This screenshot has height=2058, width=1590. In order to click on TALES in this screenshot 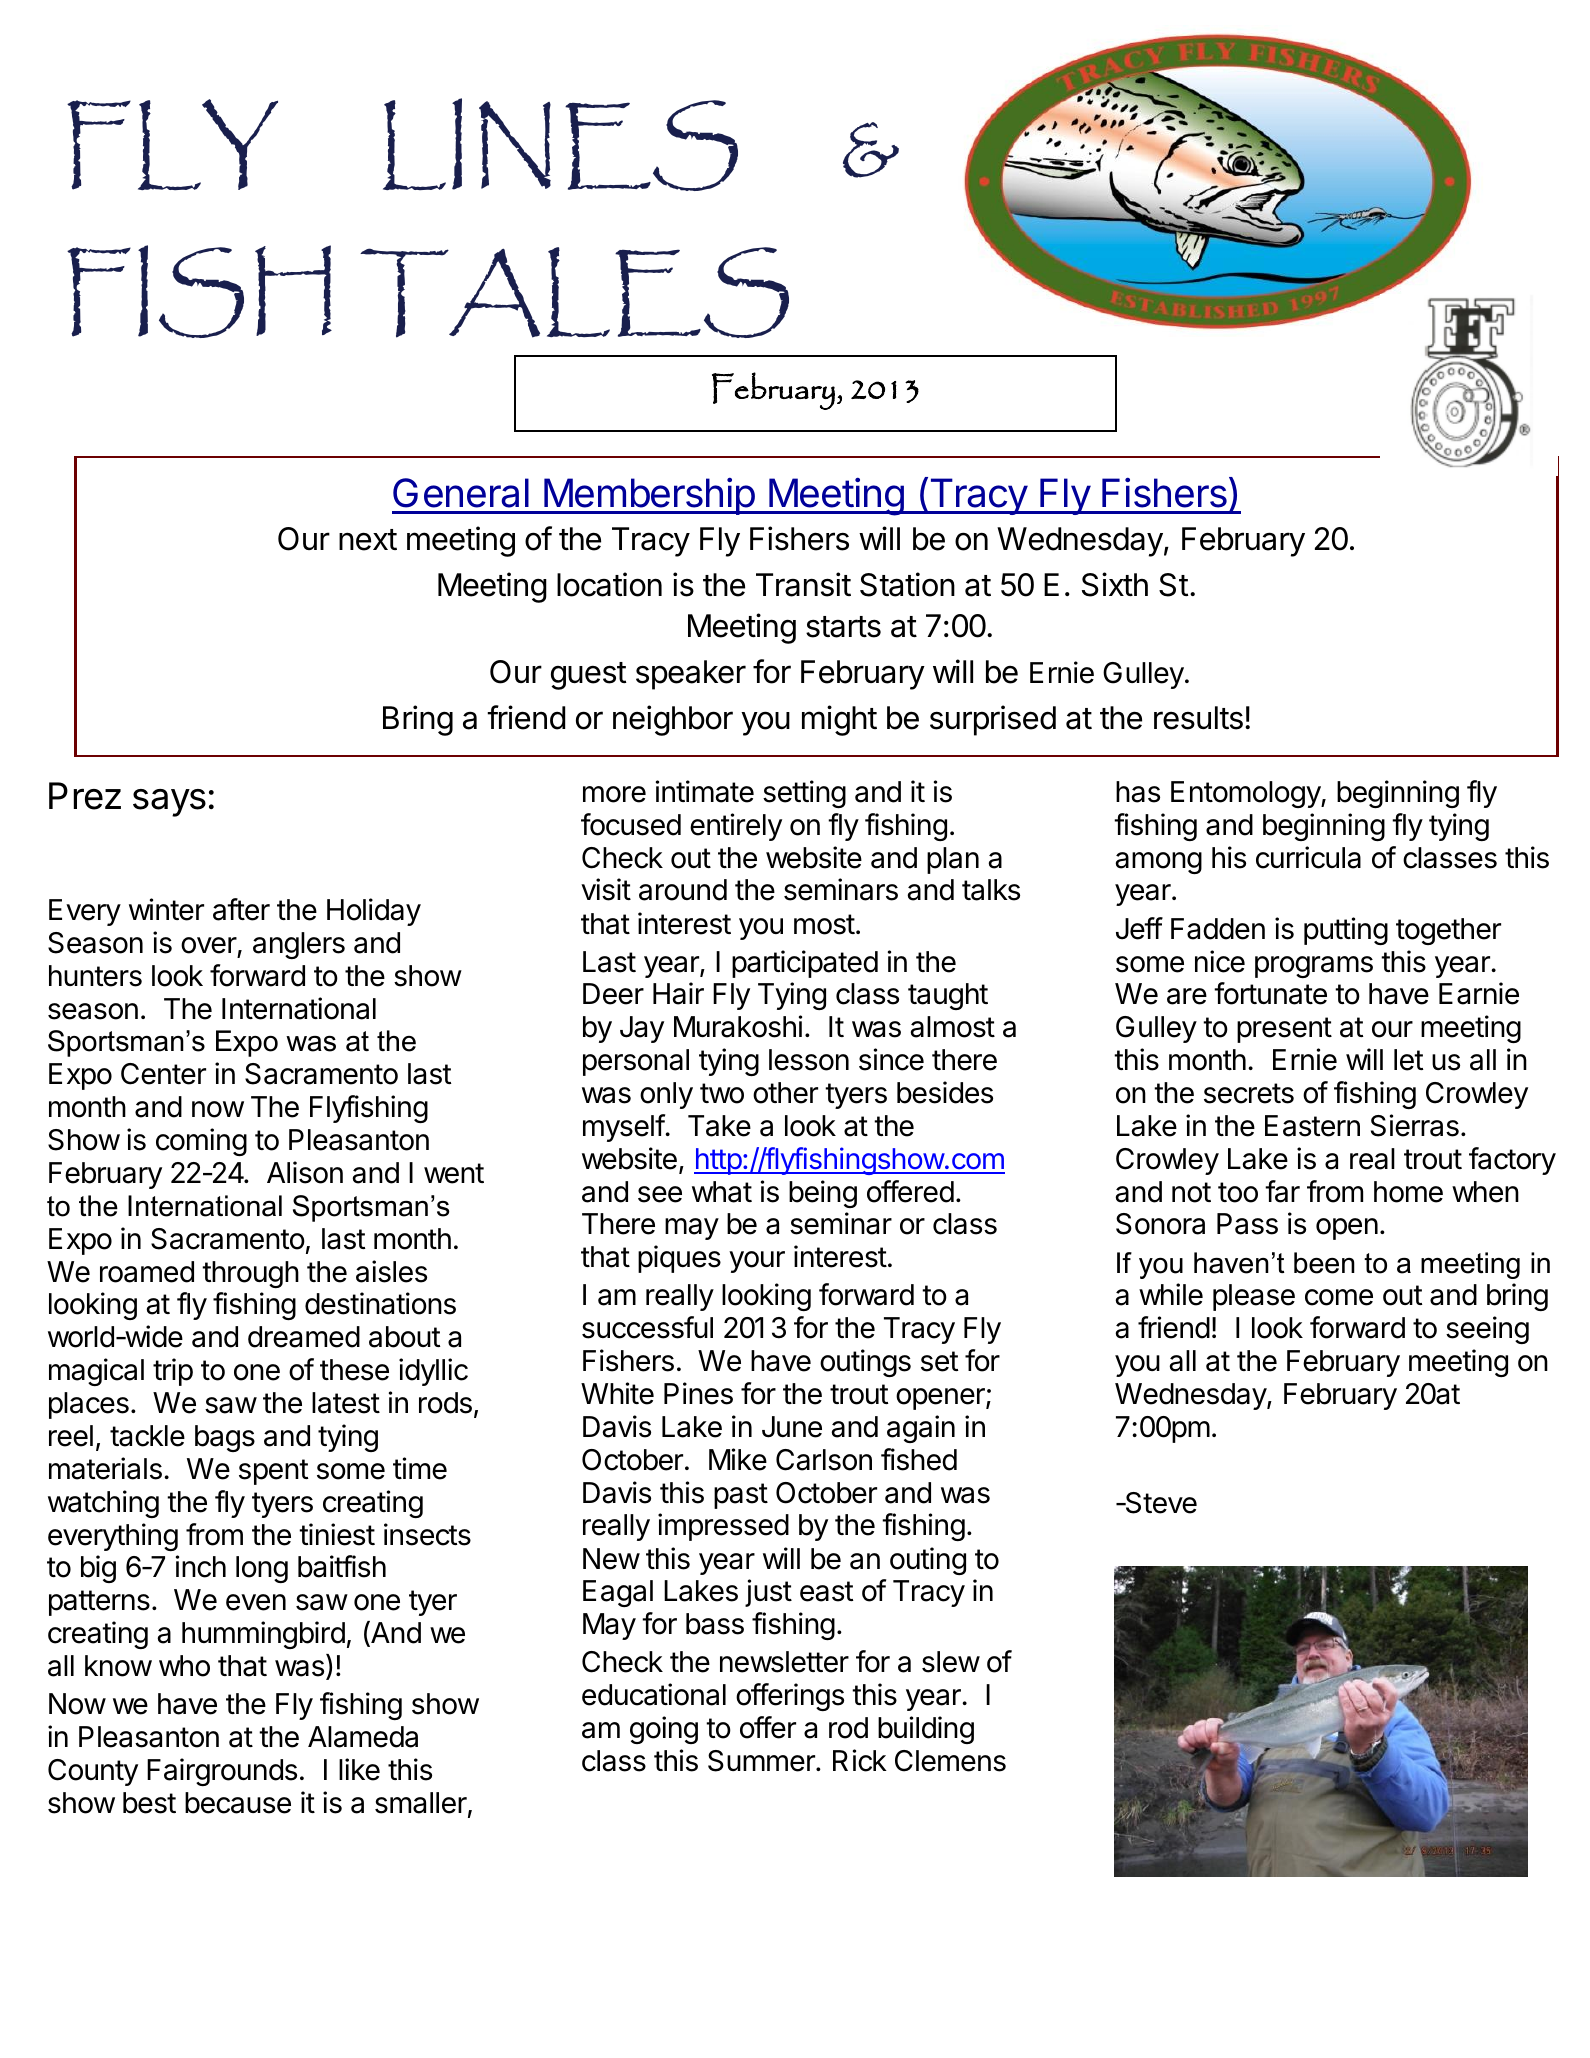, I will do `click(574, 292)`.
